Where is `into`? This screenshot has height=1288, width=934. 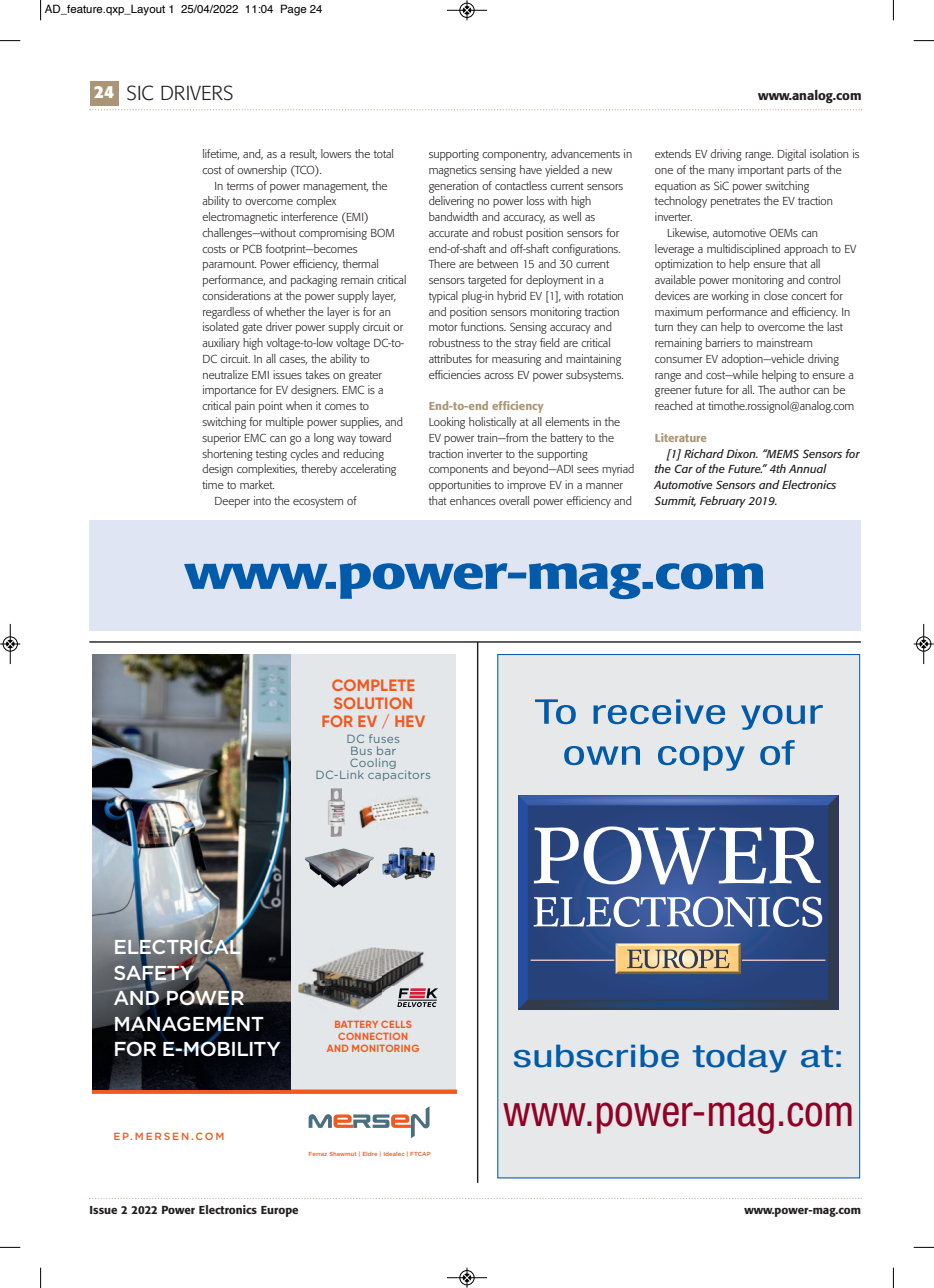
into is located at coordinates (262, 500).
